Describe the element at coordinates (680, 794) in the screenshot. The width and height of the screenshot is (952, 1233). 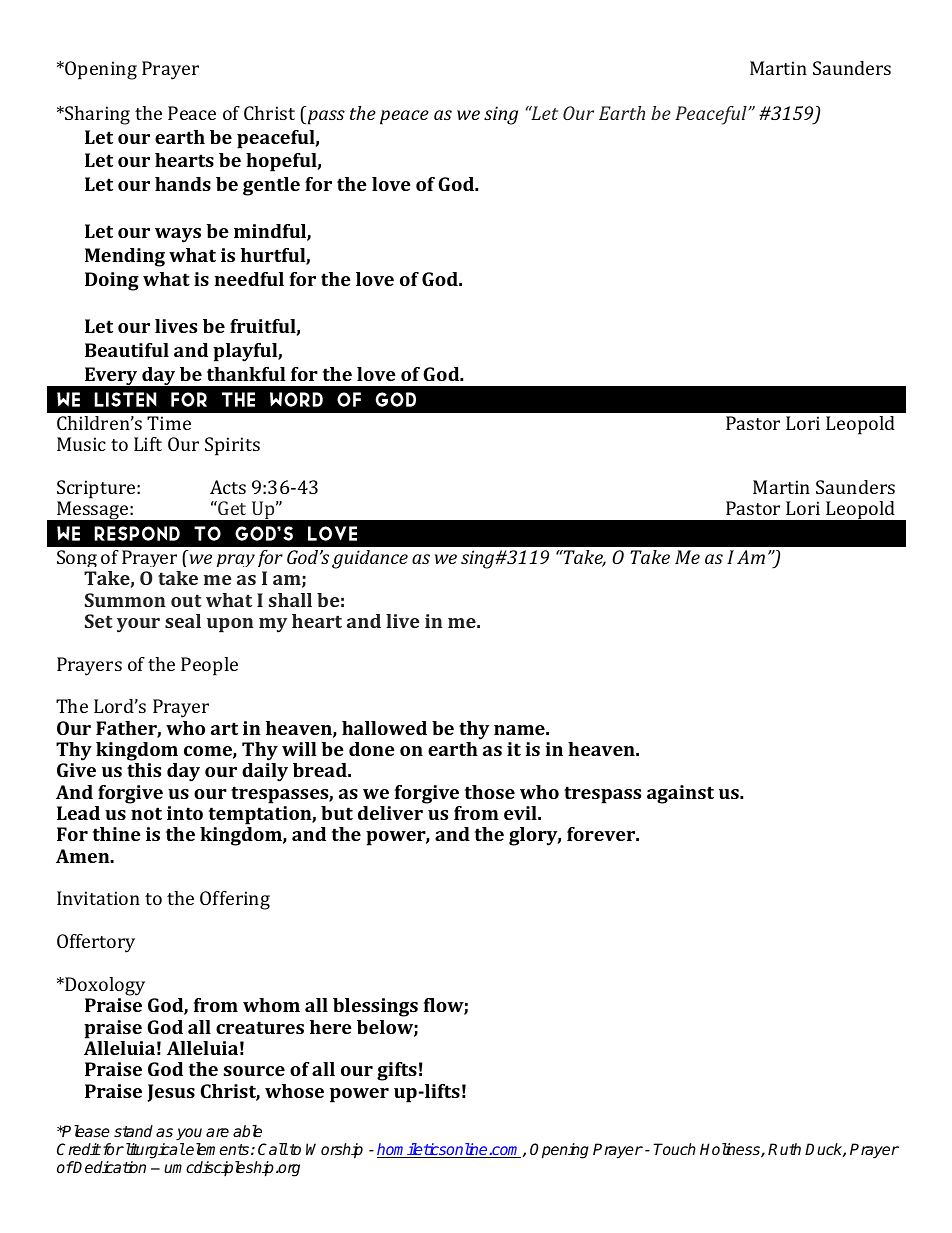
I see `against` at that location.
